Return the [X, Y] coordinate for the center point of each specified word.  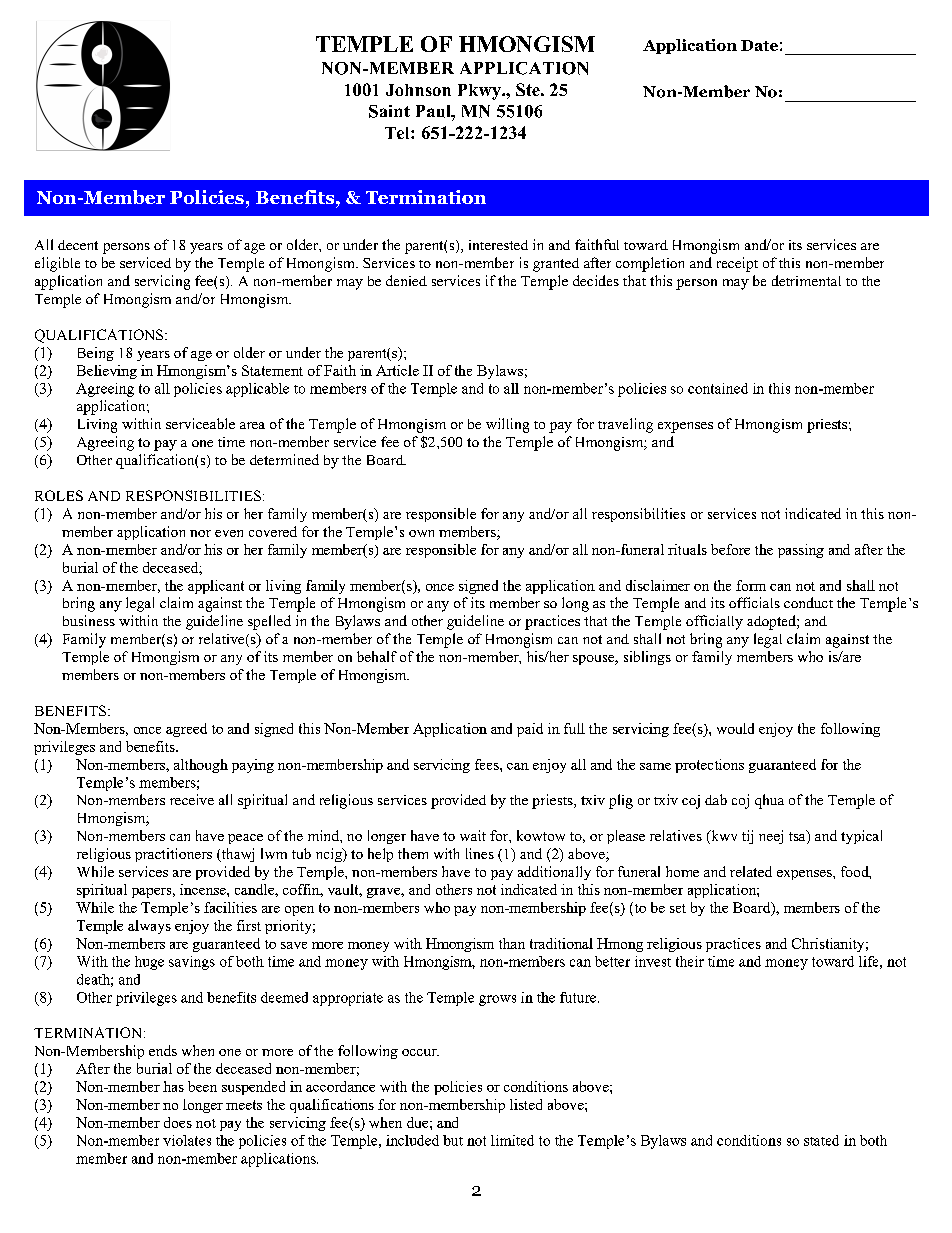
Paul [434, 111]
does [178, 1122]
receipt [737, 264]
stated [821, 1140]
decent [78, 245]
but [453, 1140]
